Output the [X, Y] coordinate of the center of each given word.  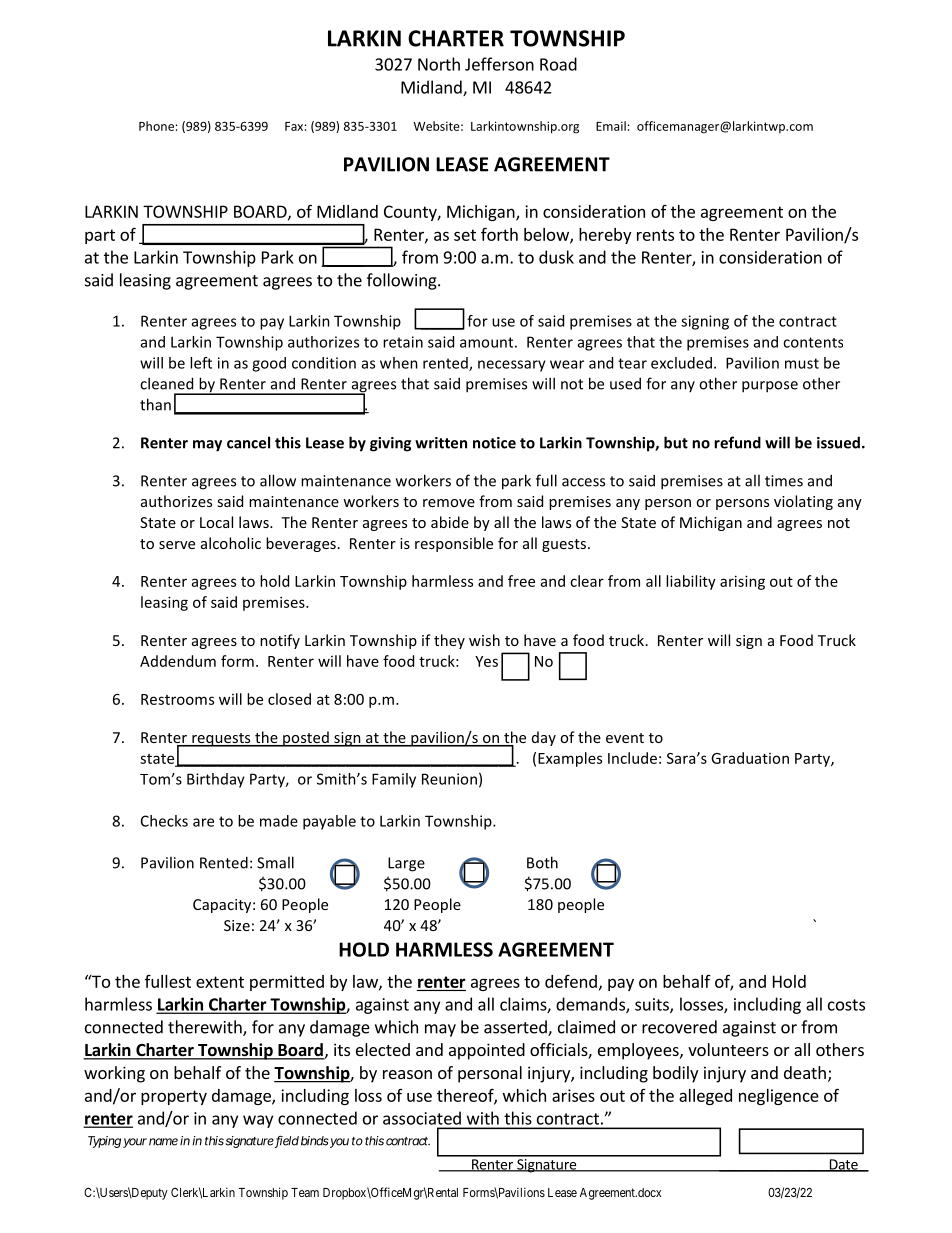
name [163, 1142]
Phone [156, 126]
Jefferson [499, 64]
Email [611, 126]
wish [484, 640]
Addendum [178, 661]
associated [422, 1118]
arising [742, 582]
